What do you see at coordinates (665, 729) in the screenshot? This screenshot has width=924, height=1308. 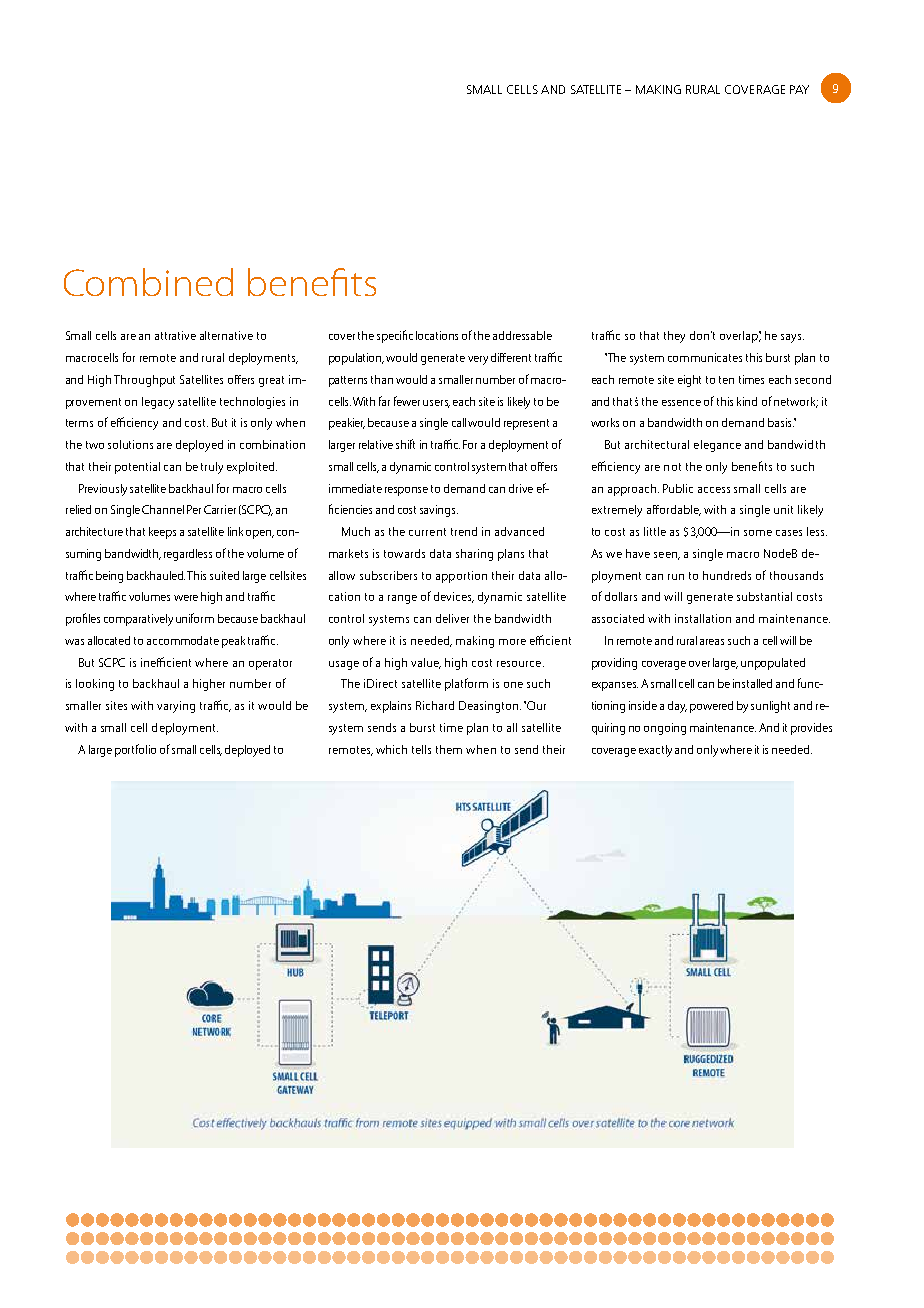 I see `ongoing` at bounding box center [665, 729].
